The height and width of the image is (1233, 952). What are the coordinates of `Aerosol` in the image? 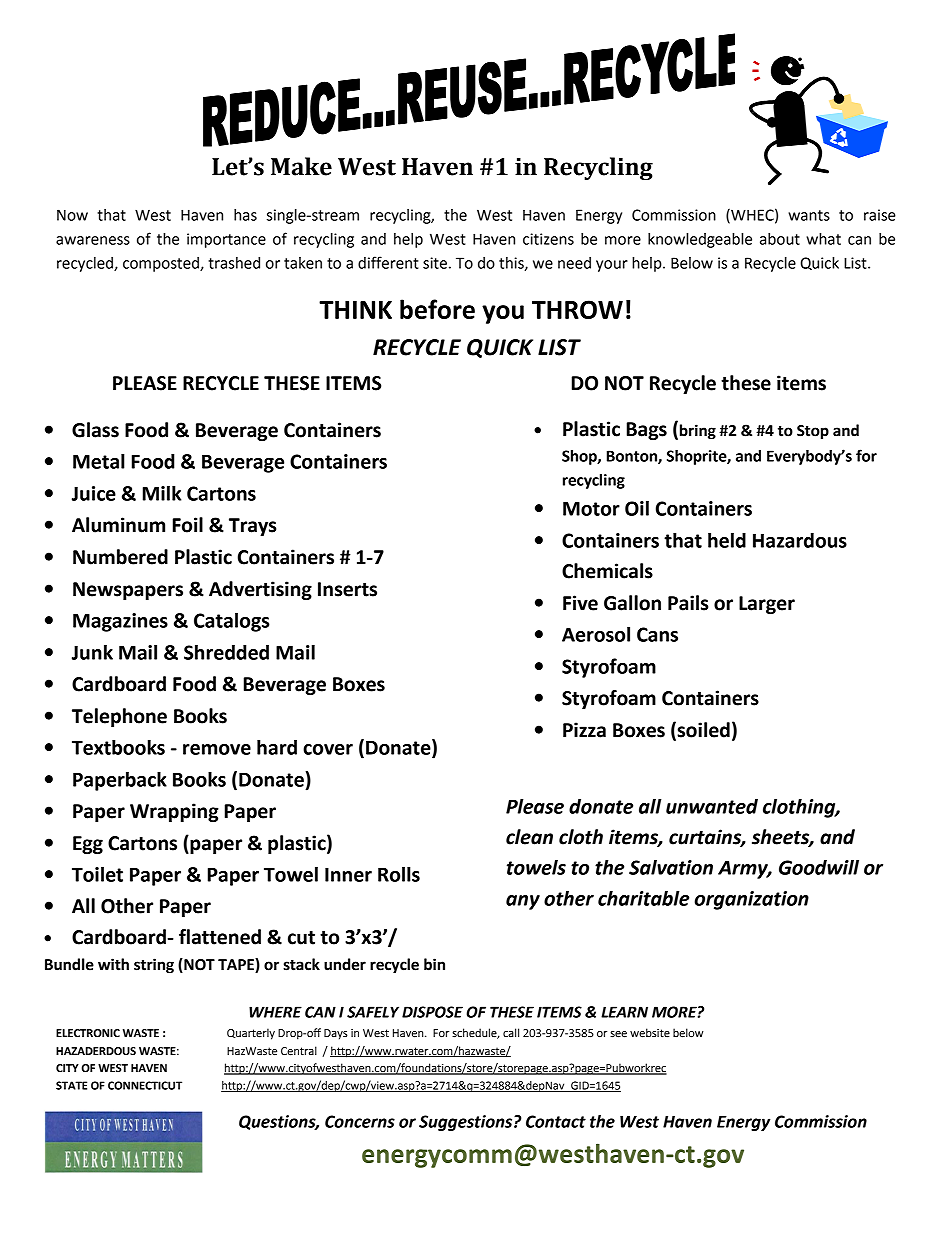 It's located at (596, 634).
